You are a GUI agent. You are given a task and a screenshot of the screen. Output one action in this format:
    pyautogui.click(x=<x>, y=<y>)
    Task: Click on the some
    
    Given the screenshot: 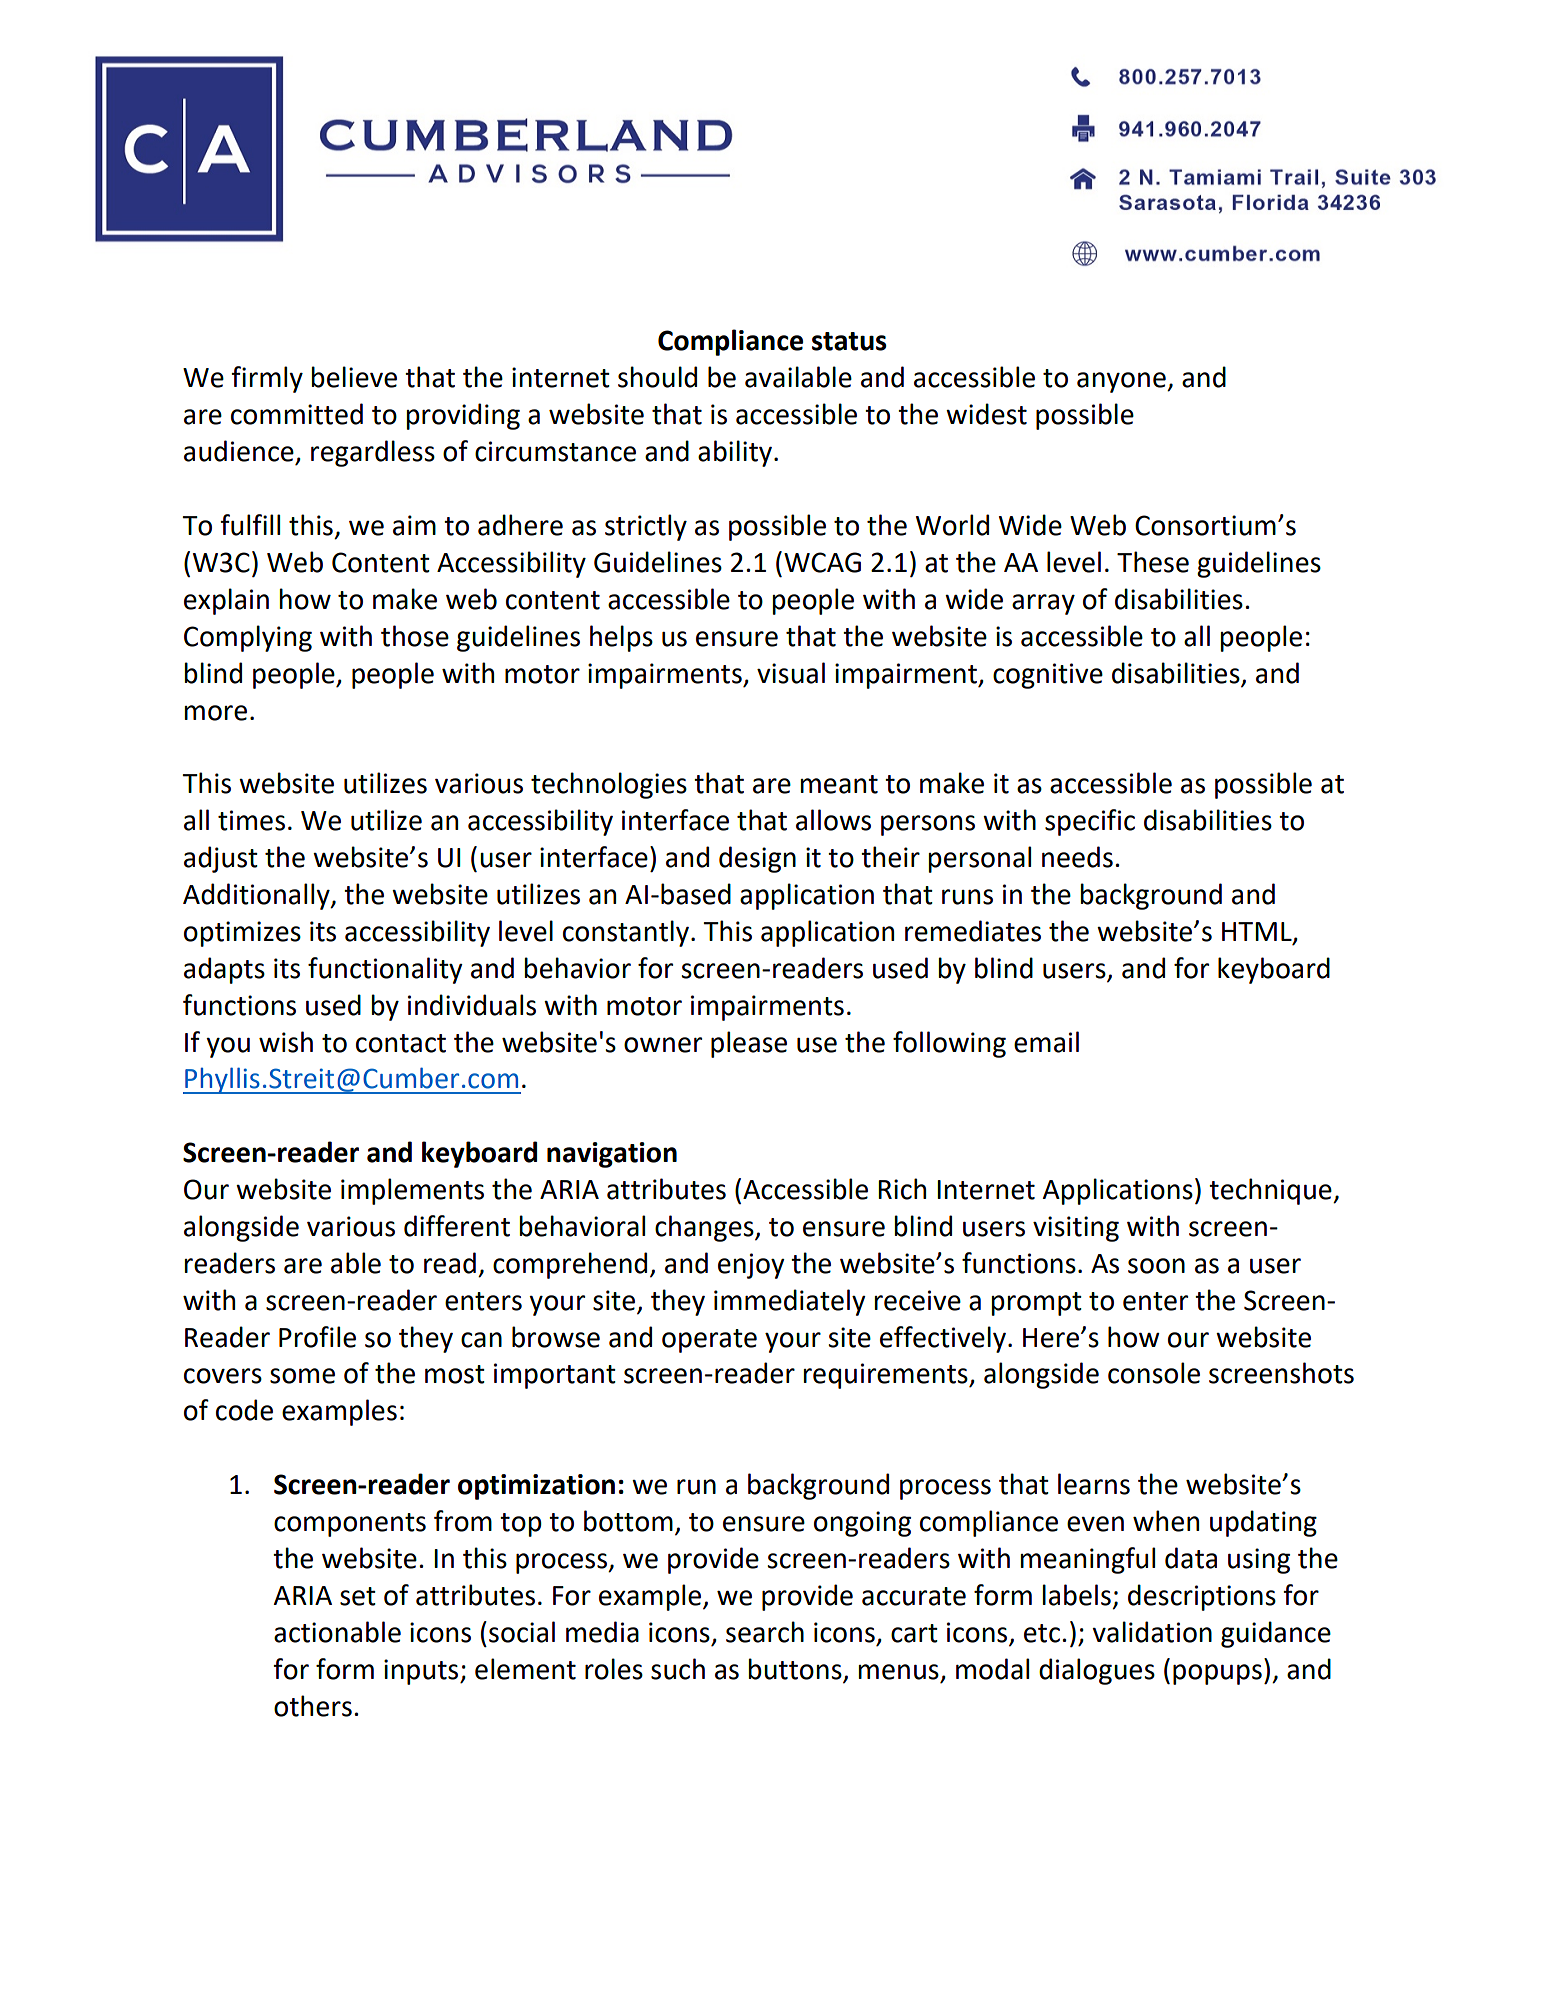 What is the action you would take?
    pyautogui.click(x=302, y=1376)
